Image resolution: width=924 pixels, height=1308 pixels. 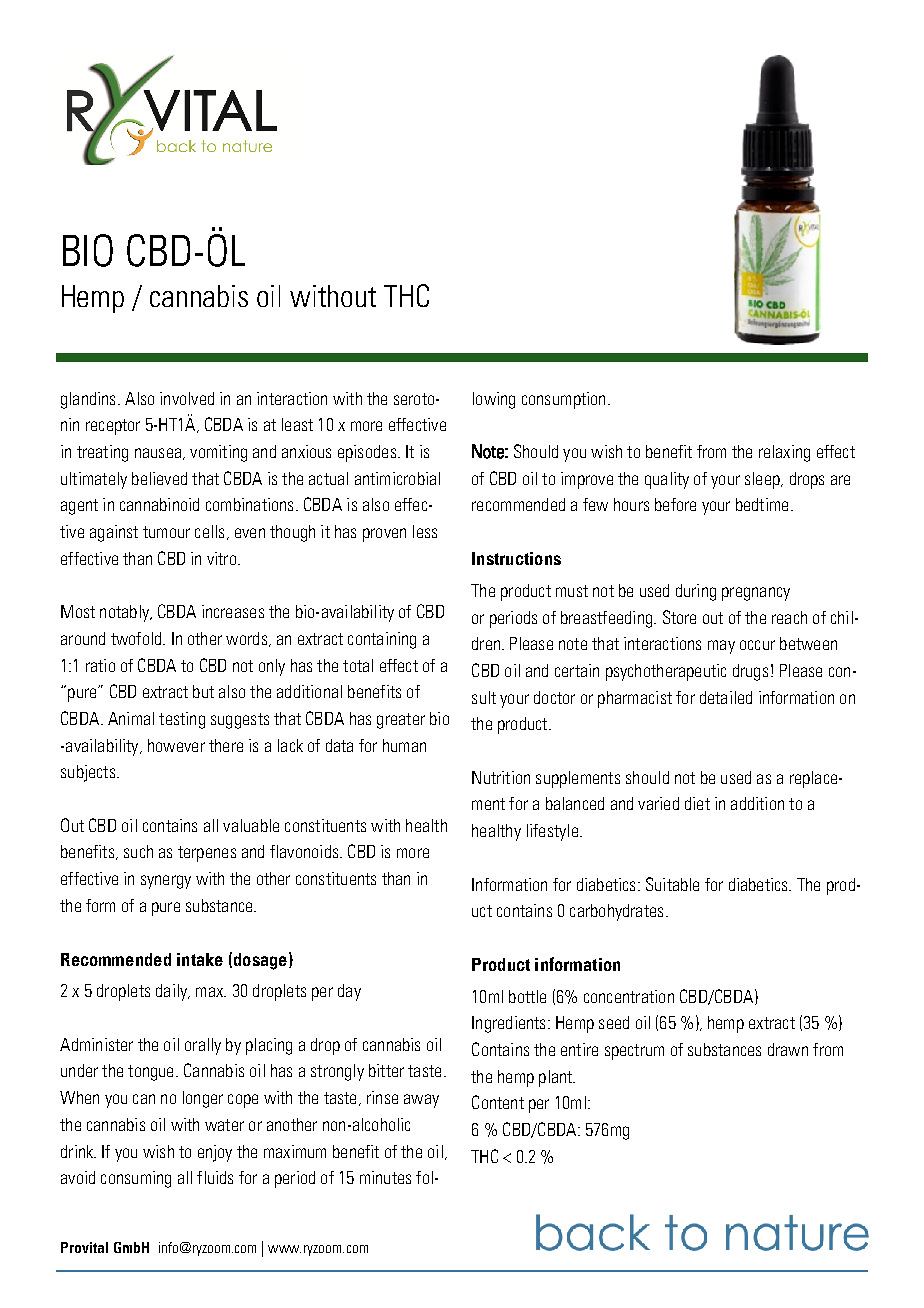 What do you see at coordinates (367, 453) in the screenshot?
I see `episodes` at bounding box center [367, 453].
